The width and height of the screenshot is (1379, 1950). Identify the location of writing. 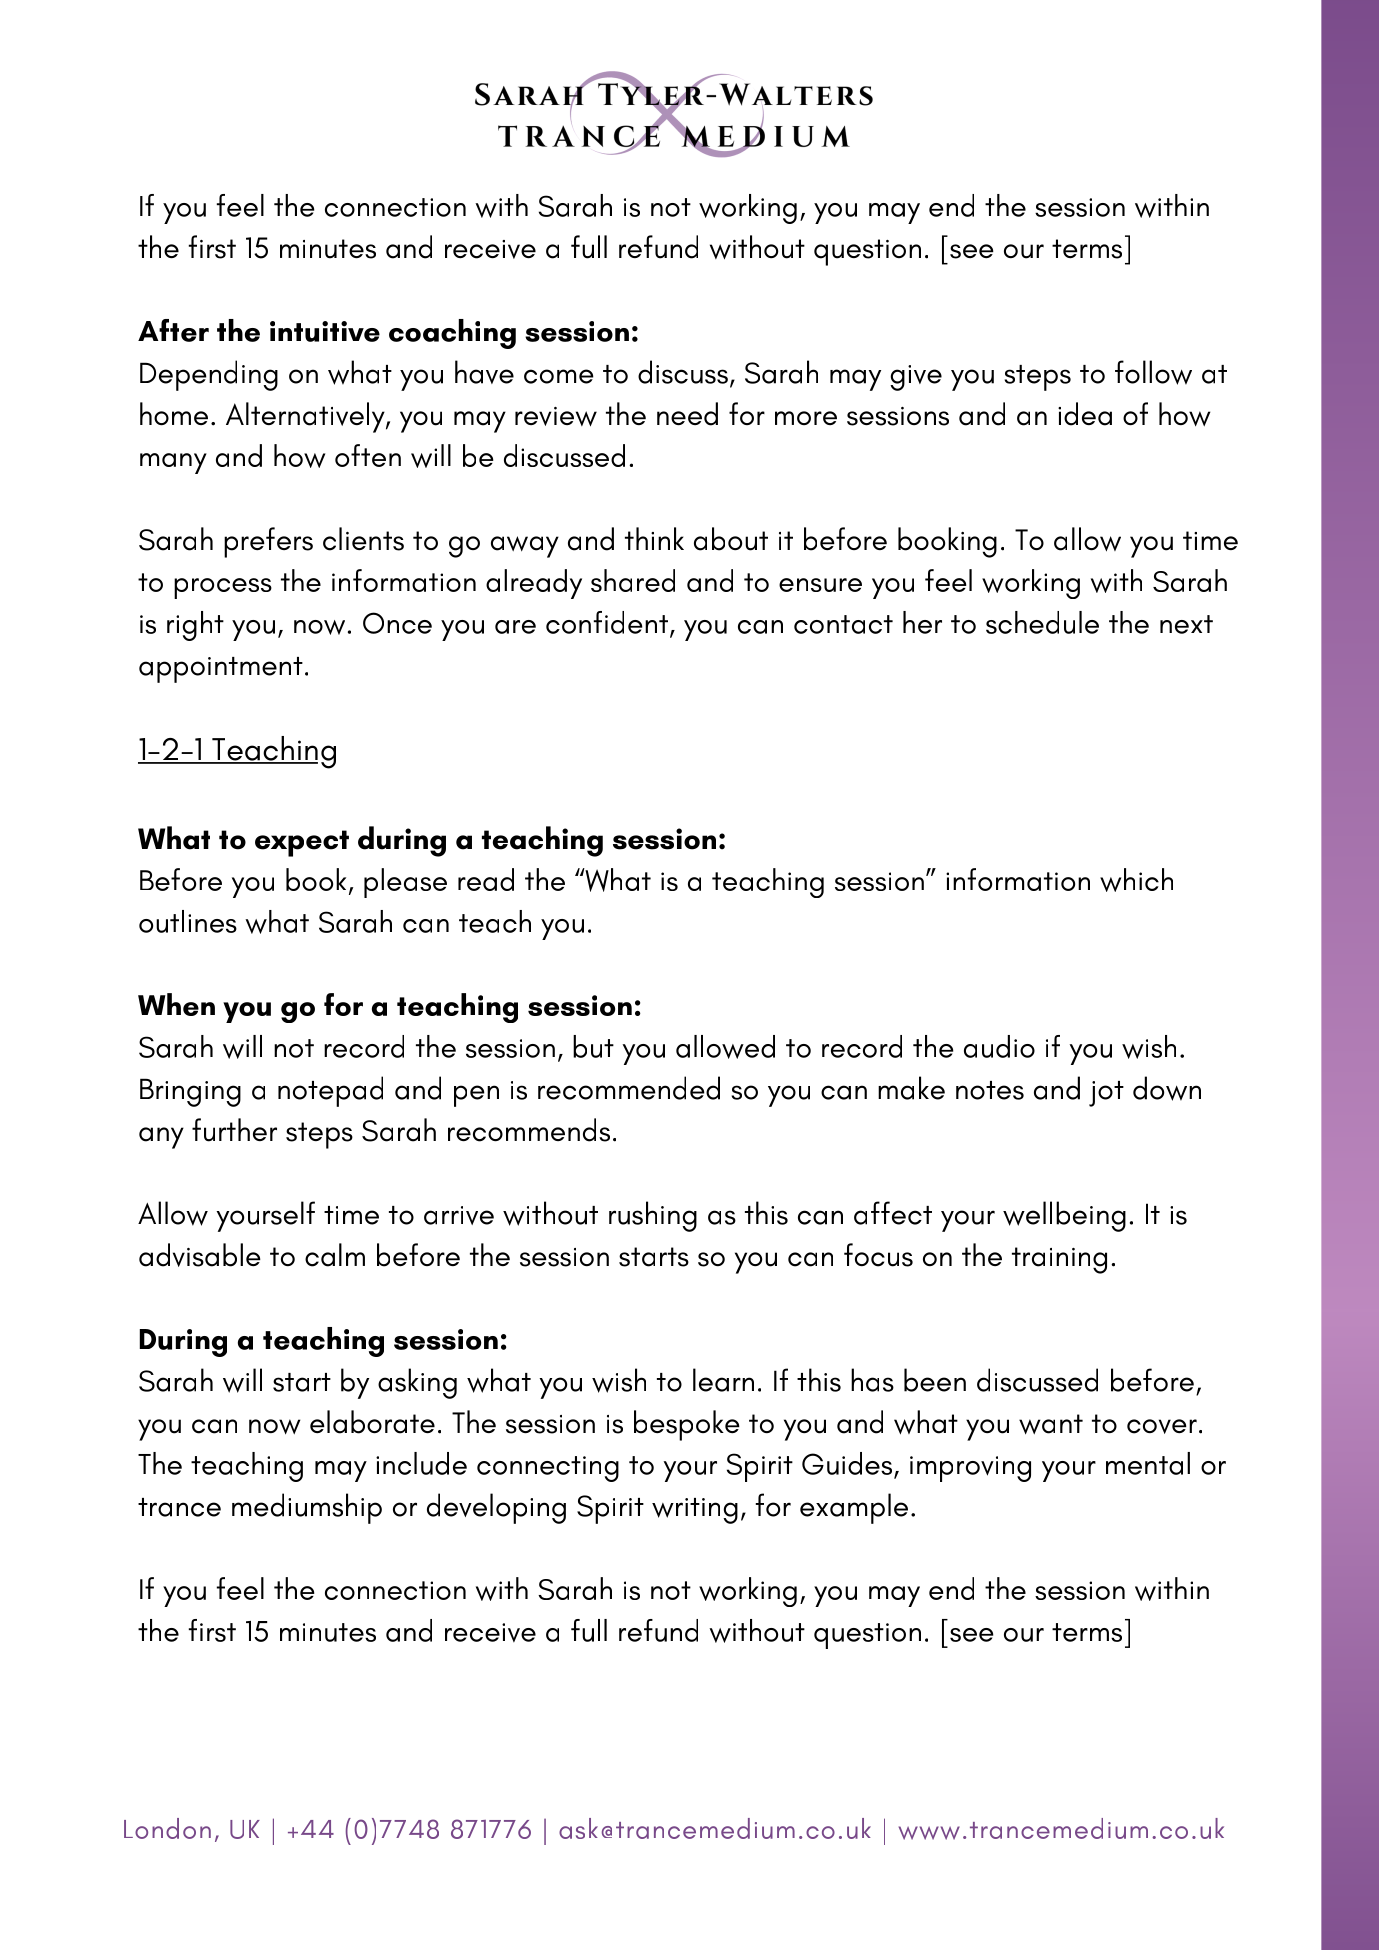
(695, 1511).
